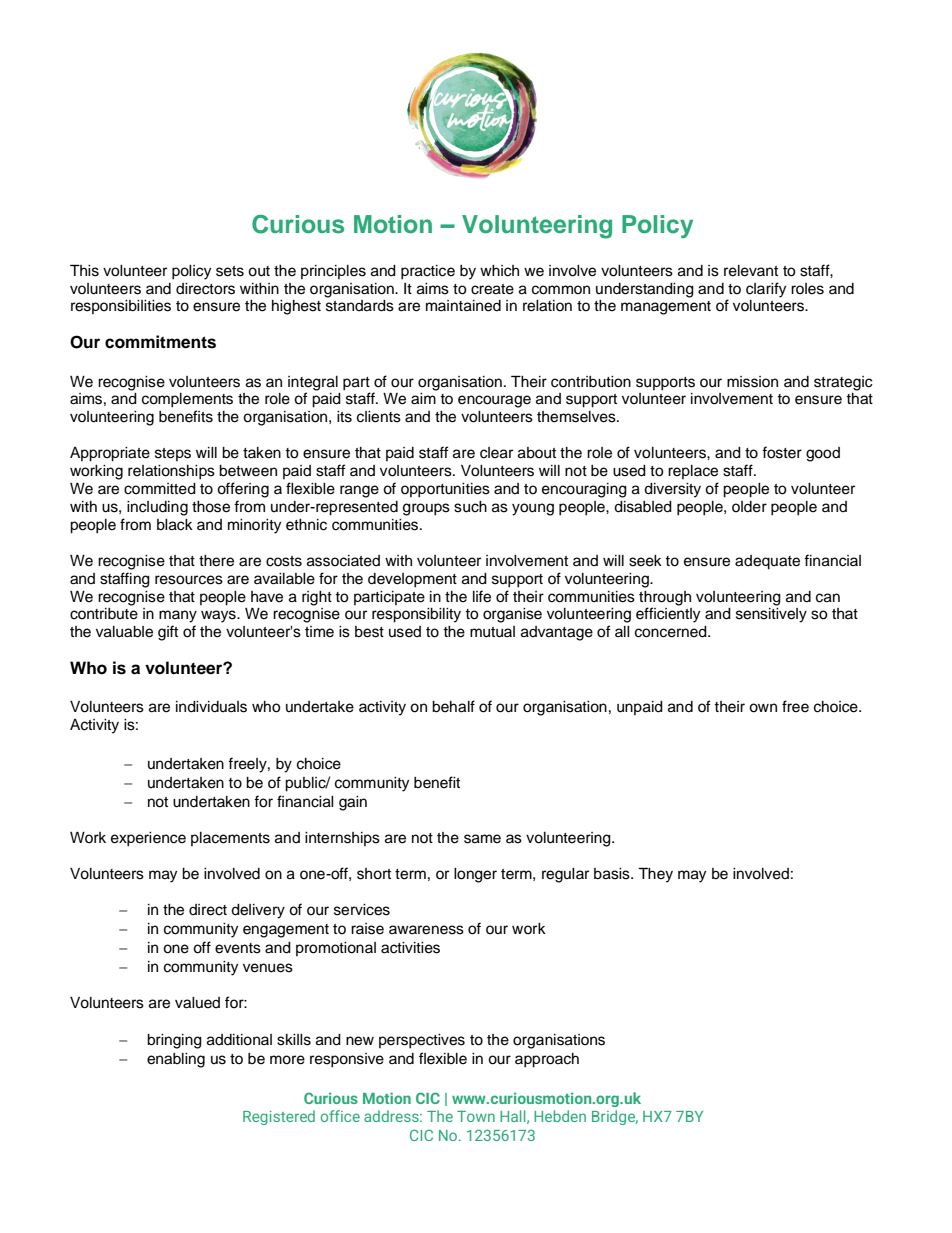 This document has width=952, height=1233. Describe the element at coordinates (176, 1060) in the document. I see `enabling` at that location.
